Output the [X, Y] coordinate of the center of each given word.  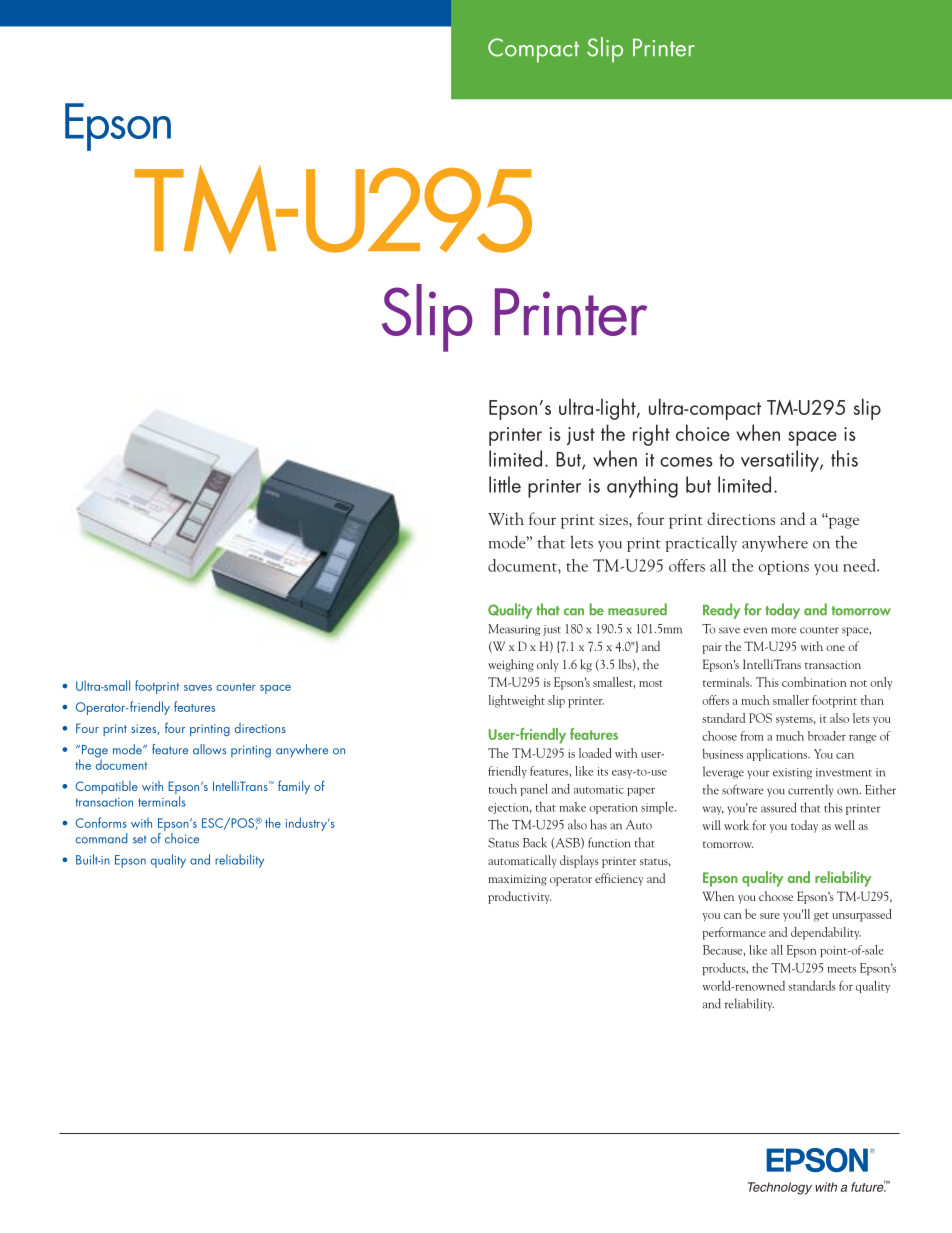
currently [810, 790]
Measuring [514, 630]
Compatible [106, 787]
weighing [511, 665]
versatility [781, 461]
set [140, 839]
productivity [519, 897]
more [783, 630]
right [651, 435]
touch [502, 789]
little [505, 484]
